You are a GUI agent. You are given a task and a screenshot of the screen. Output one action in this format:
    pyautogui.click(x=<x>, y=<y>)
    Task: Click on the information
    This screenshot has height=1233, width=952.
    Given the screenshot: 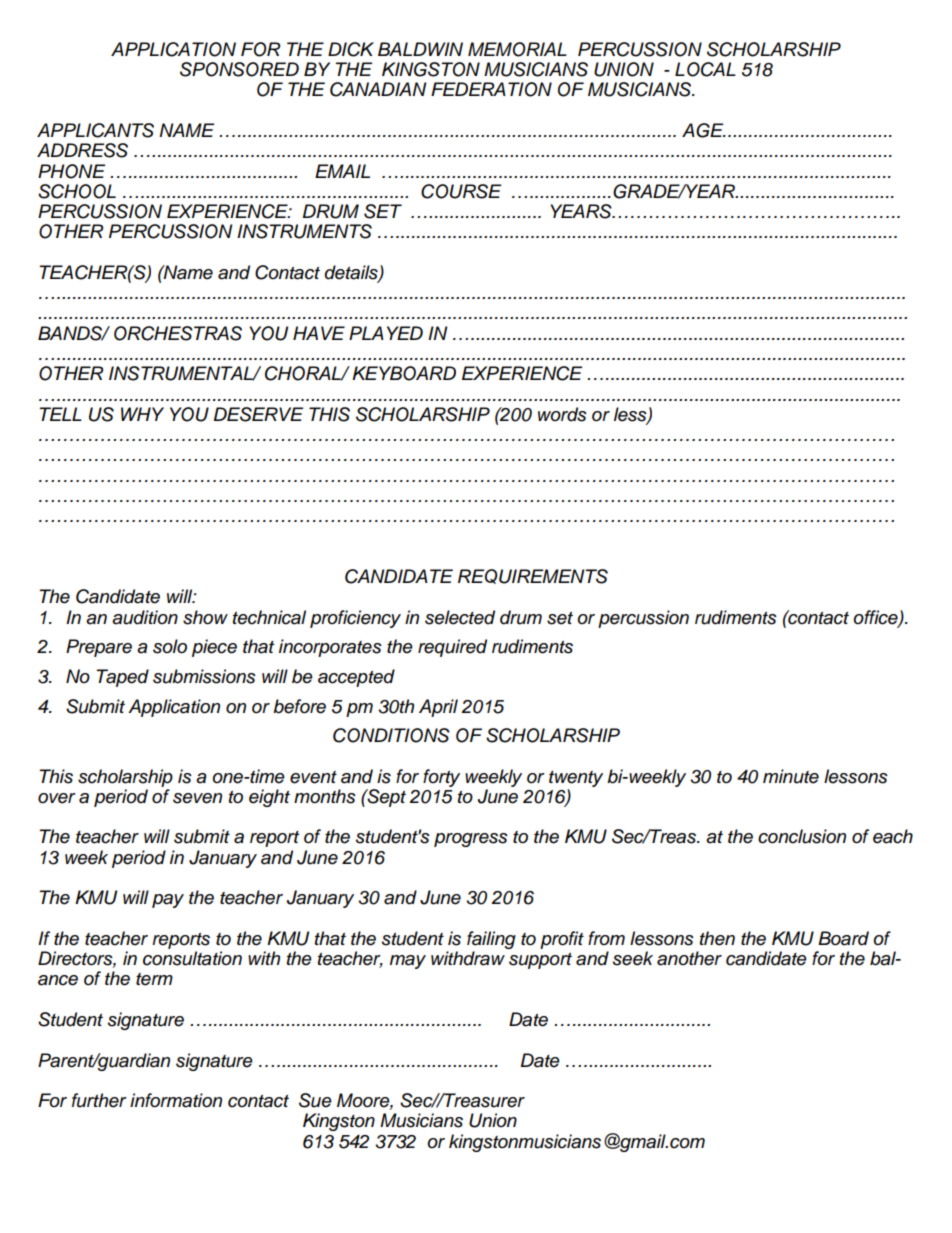 What is the action you would take?
    pyautogui.click(x=176, y=1100)
